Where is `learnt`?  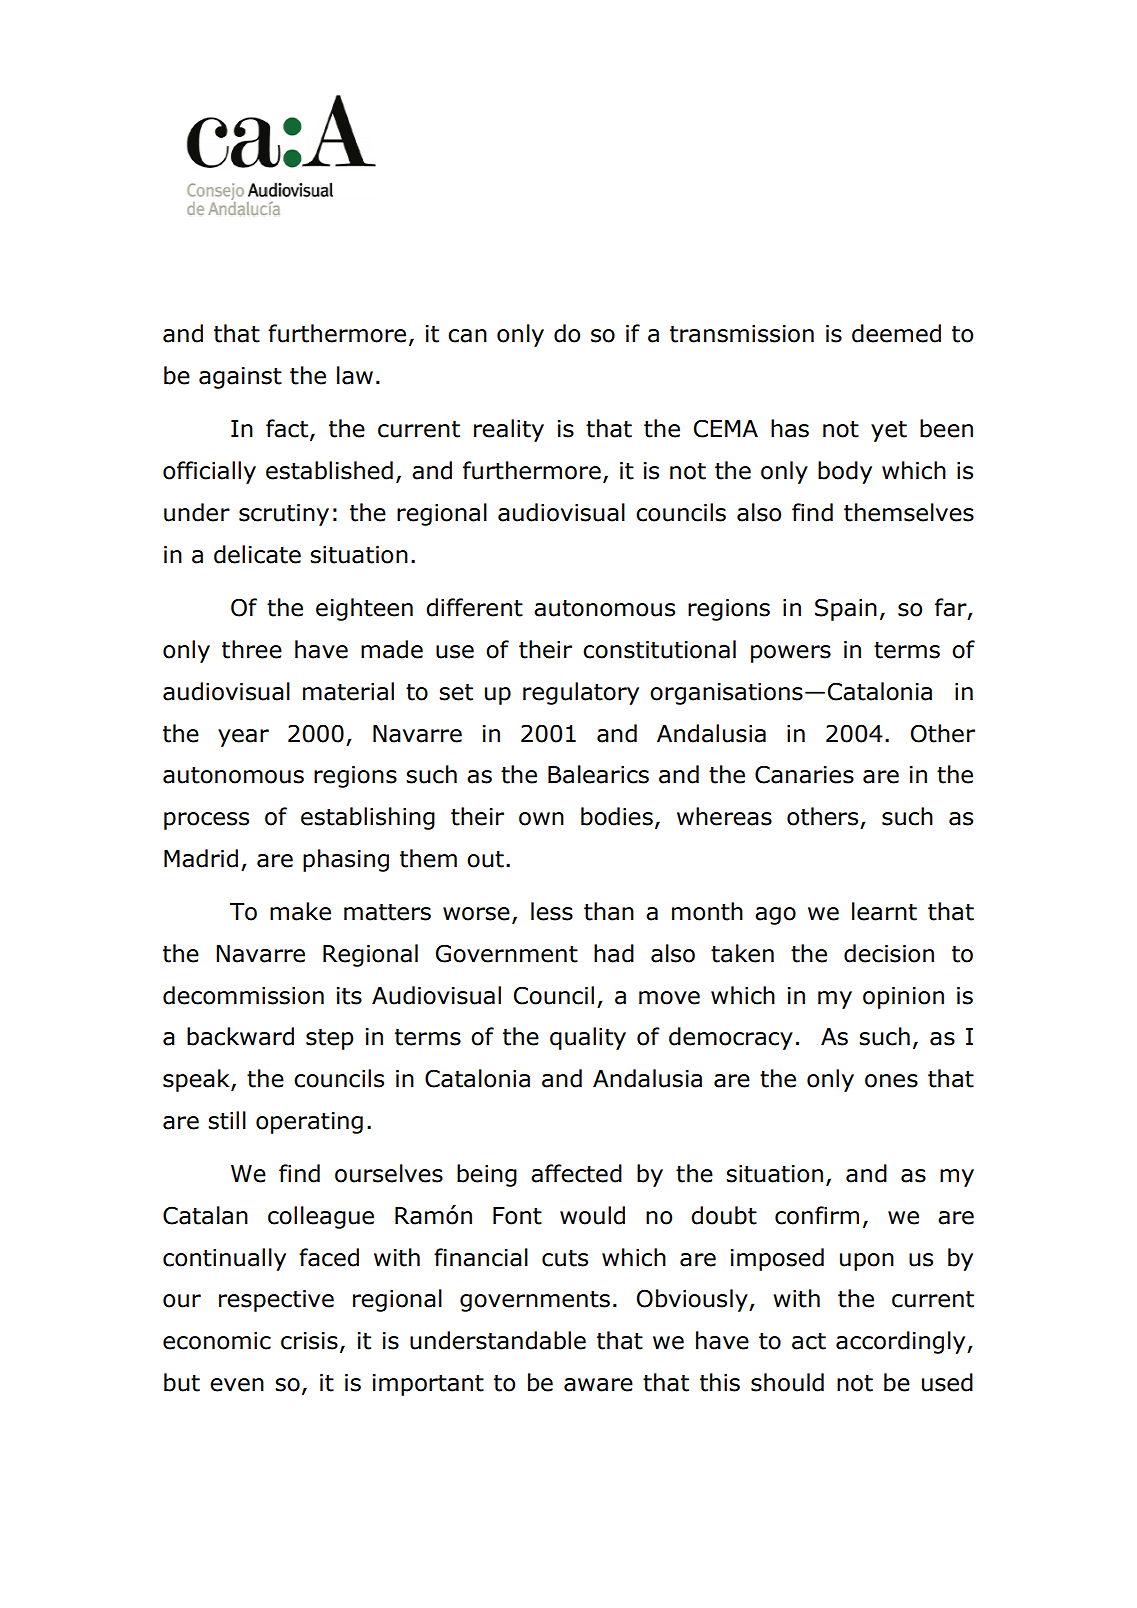
learnt is located at coordinates (884, 911).
